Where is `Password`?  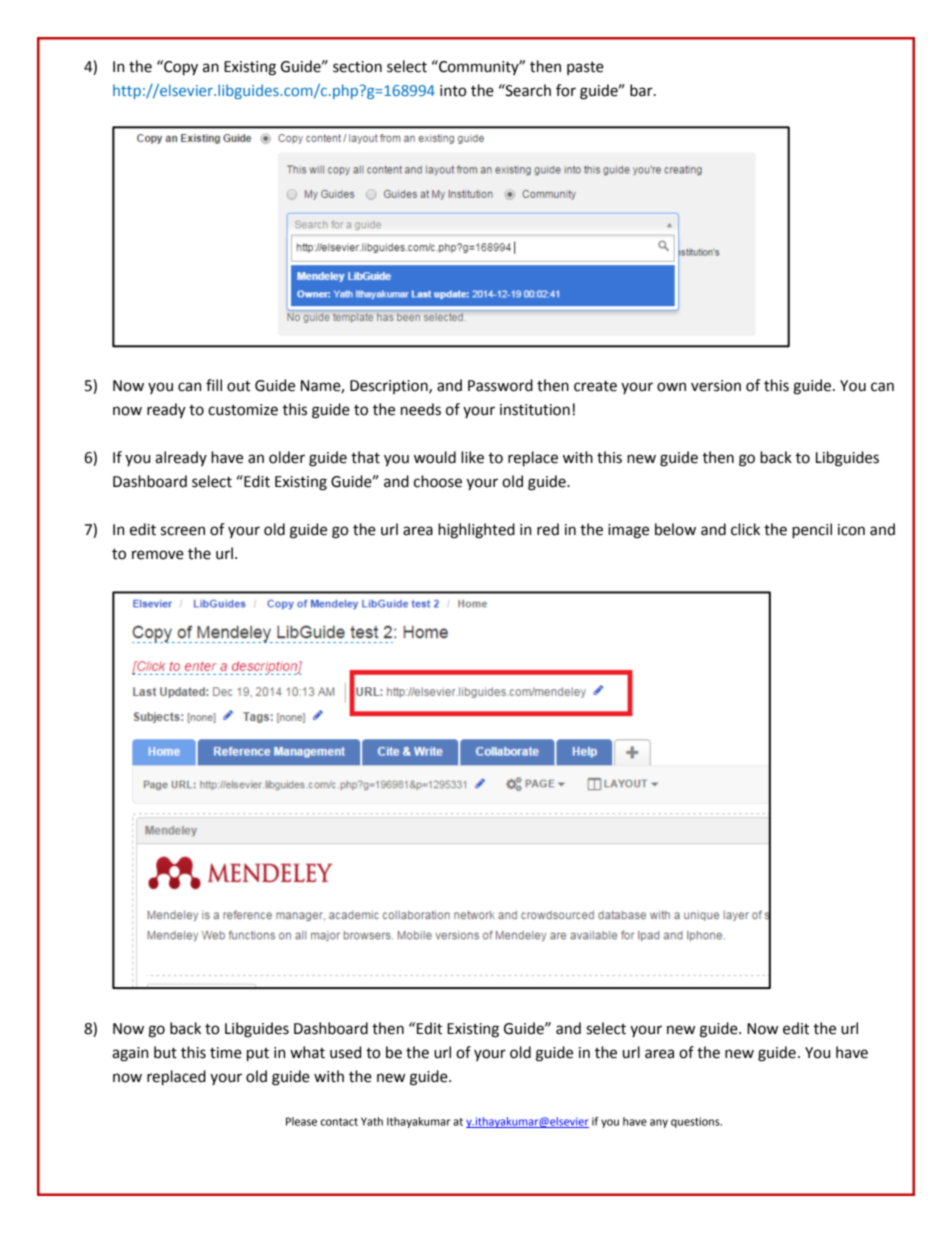 Password is located at coordinates (500, 385).
